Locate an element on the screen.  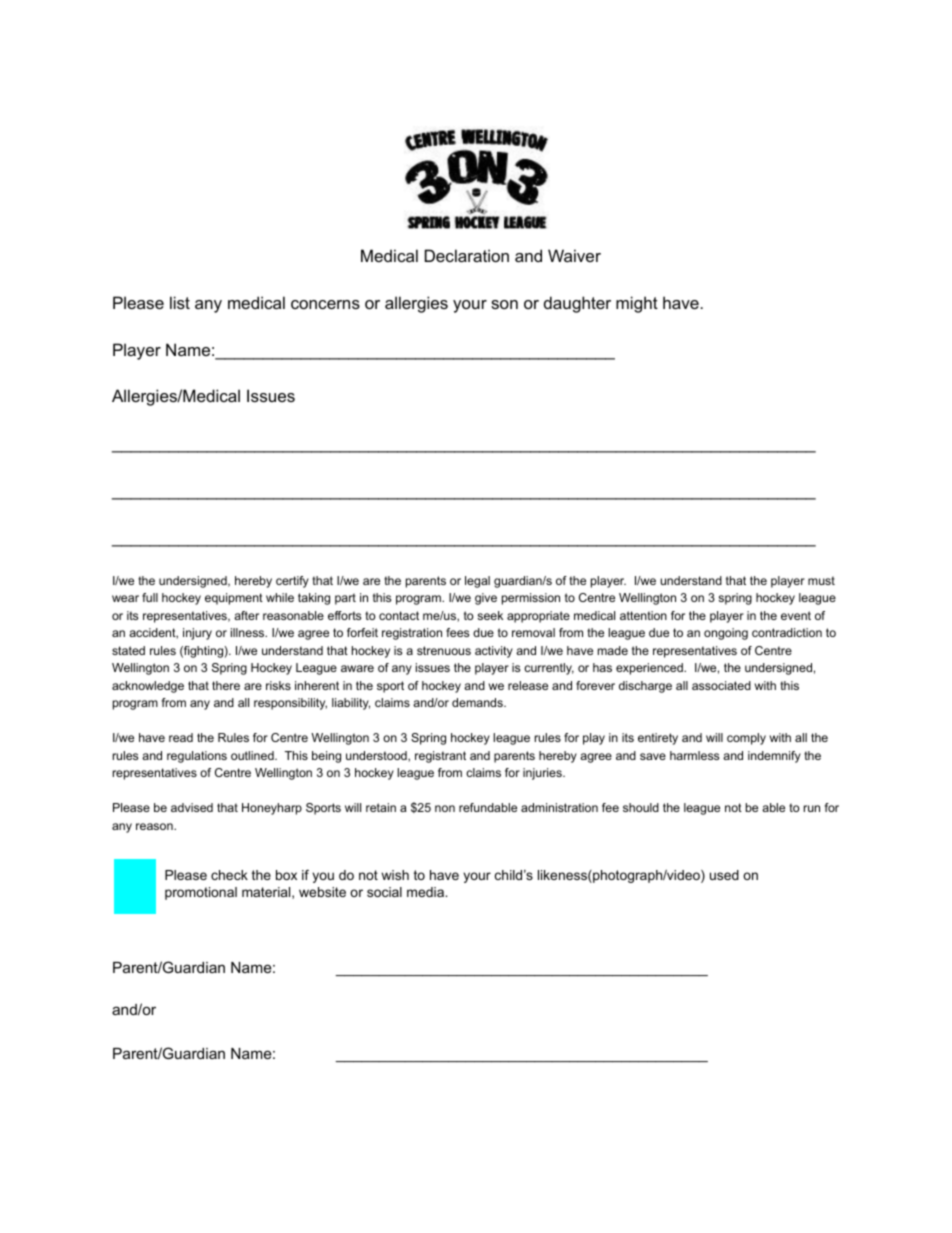
media is located at coordinates (426, 892).
